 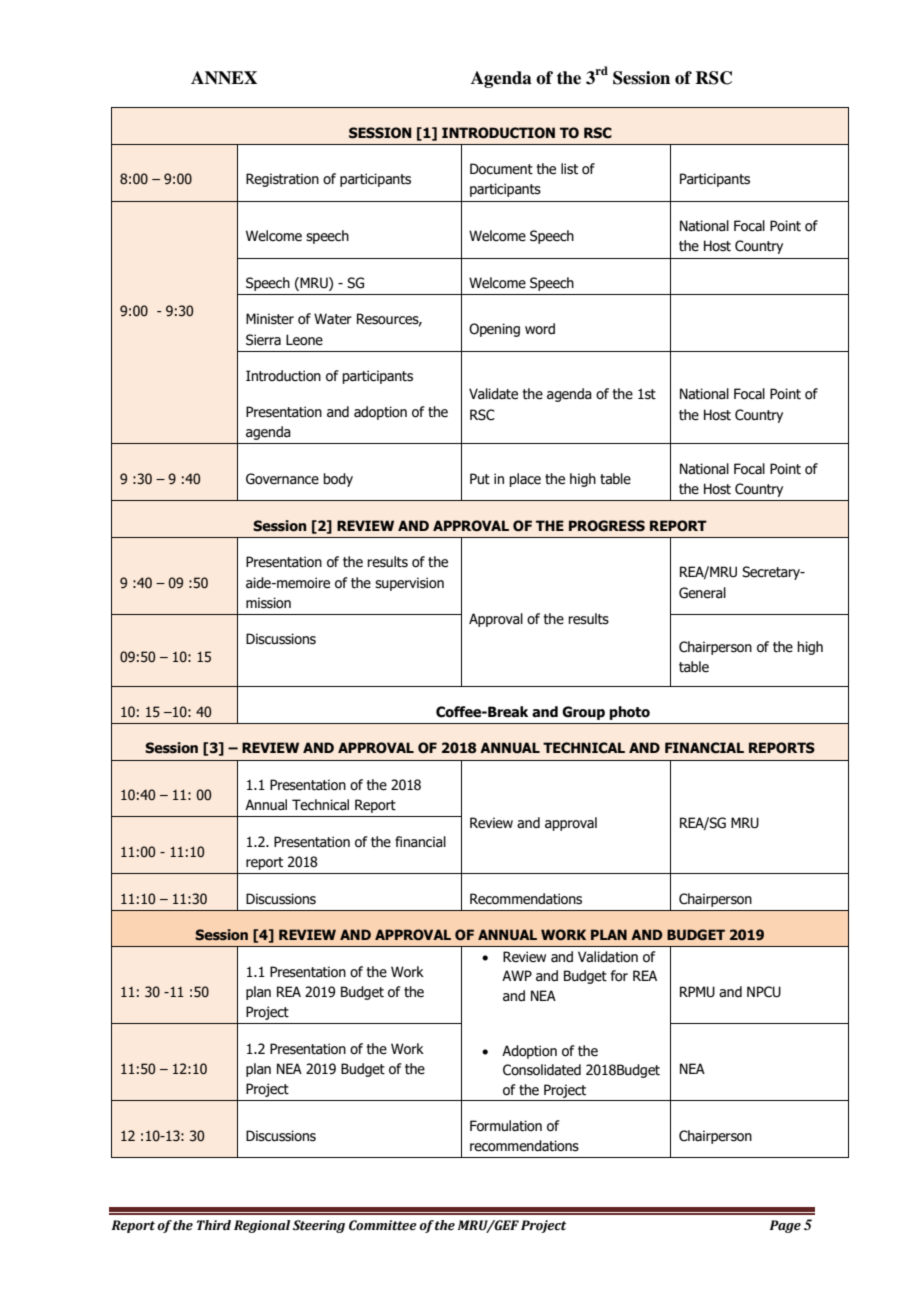 I want to click on Regional, so click(x=262, y=1226).
